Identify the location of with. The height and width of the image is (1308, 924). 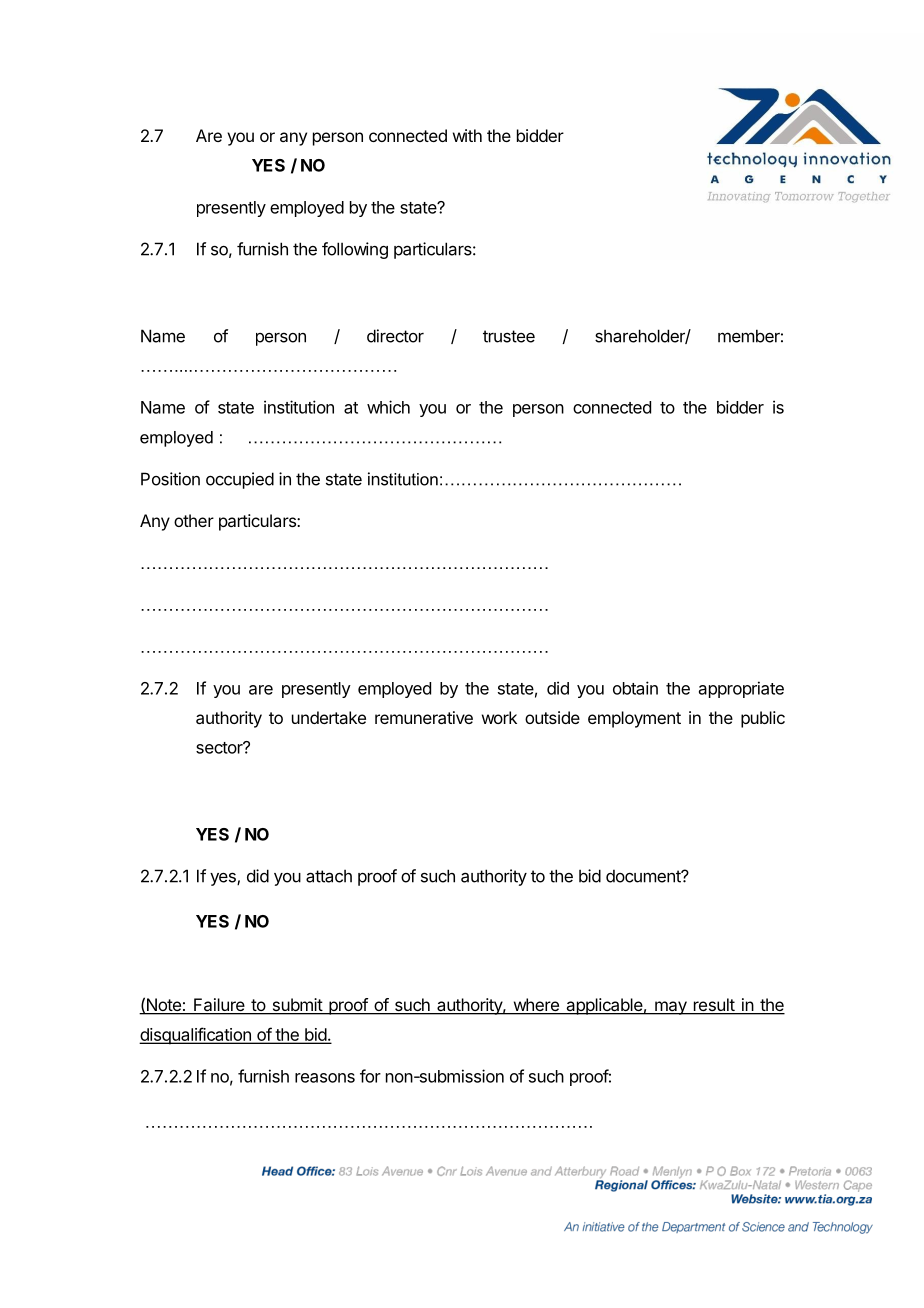
(467, 135).
